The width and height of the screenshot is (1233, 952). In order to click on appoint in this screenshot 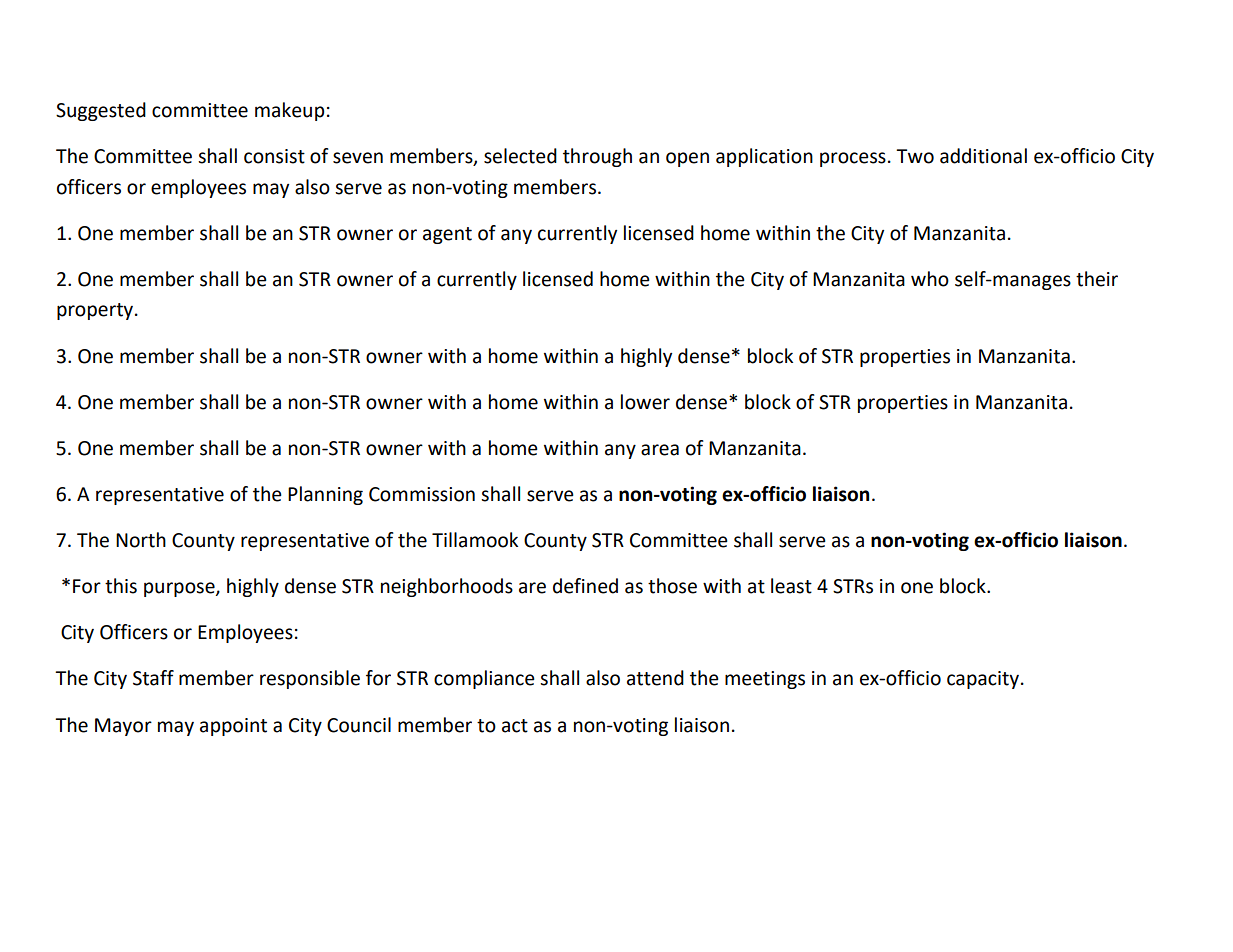, I will do `click(233, 727)`.
